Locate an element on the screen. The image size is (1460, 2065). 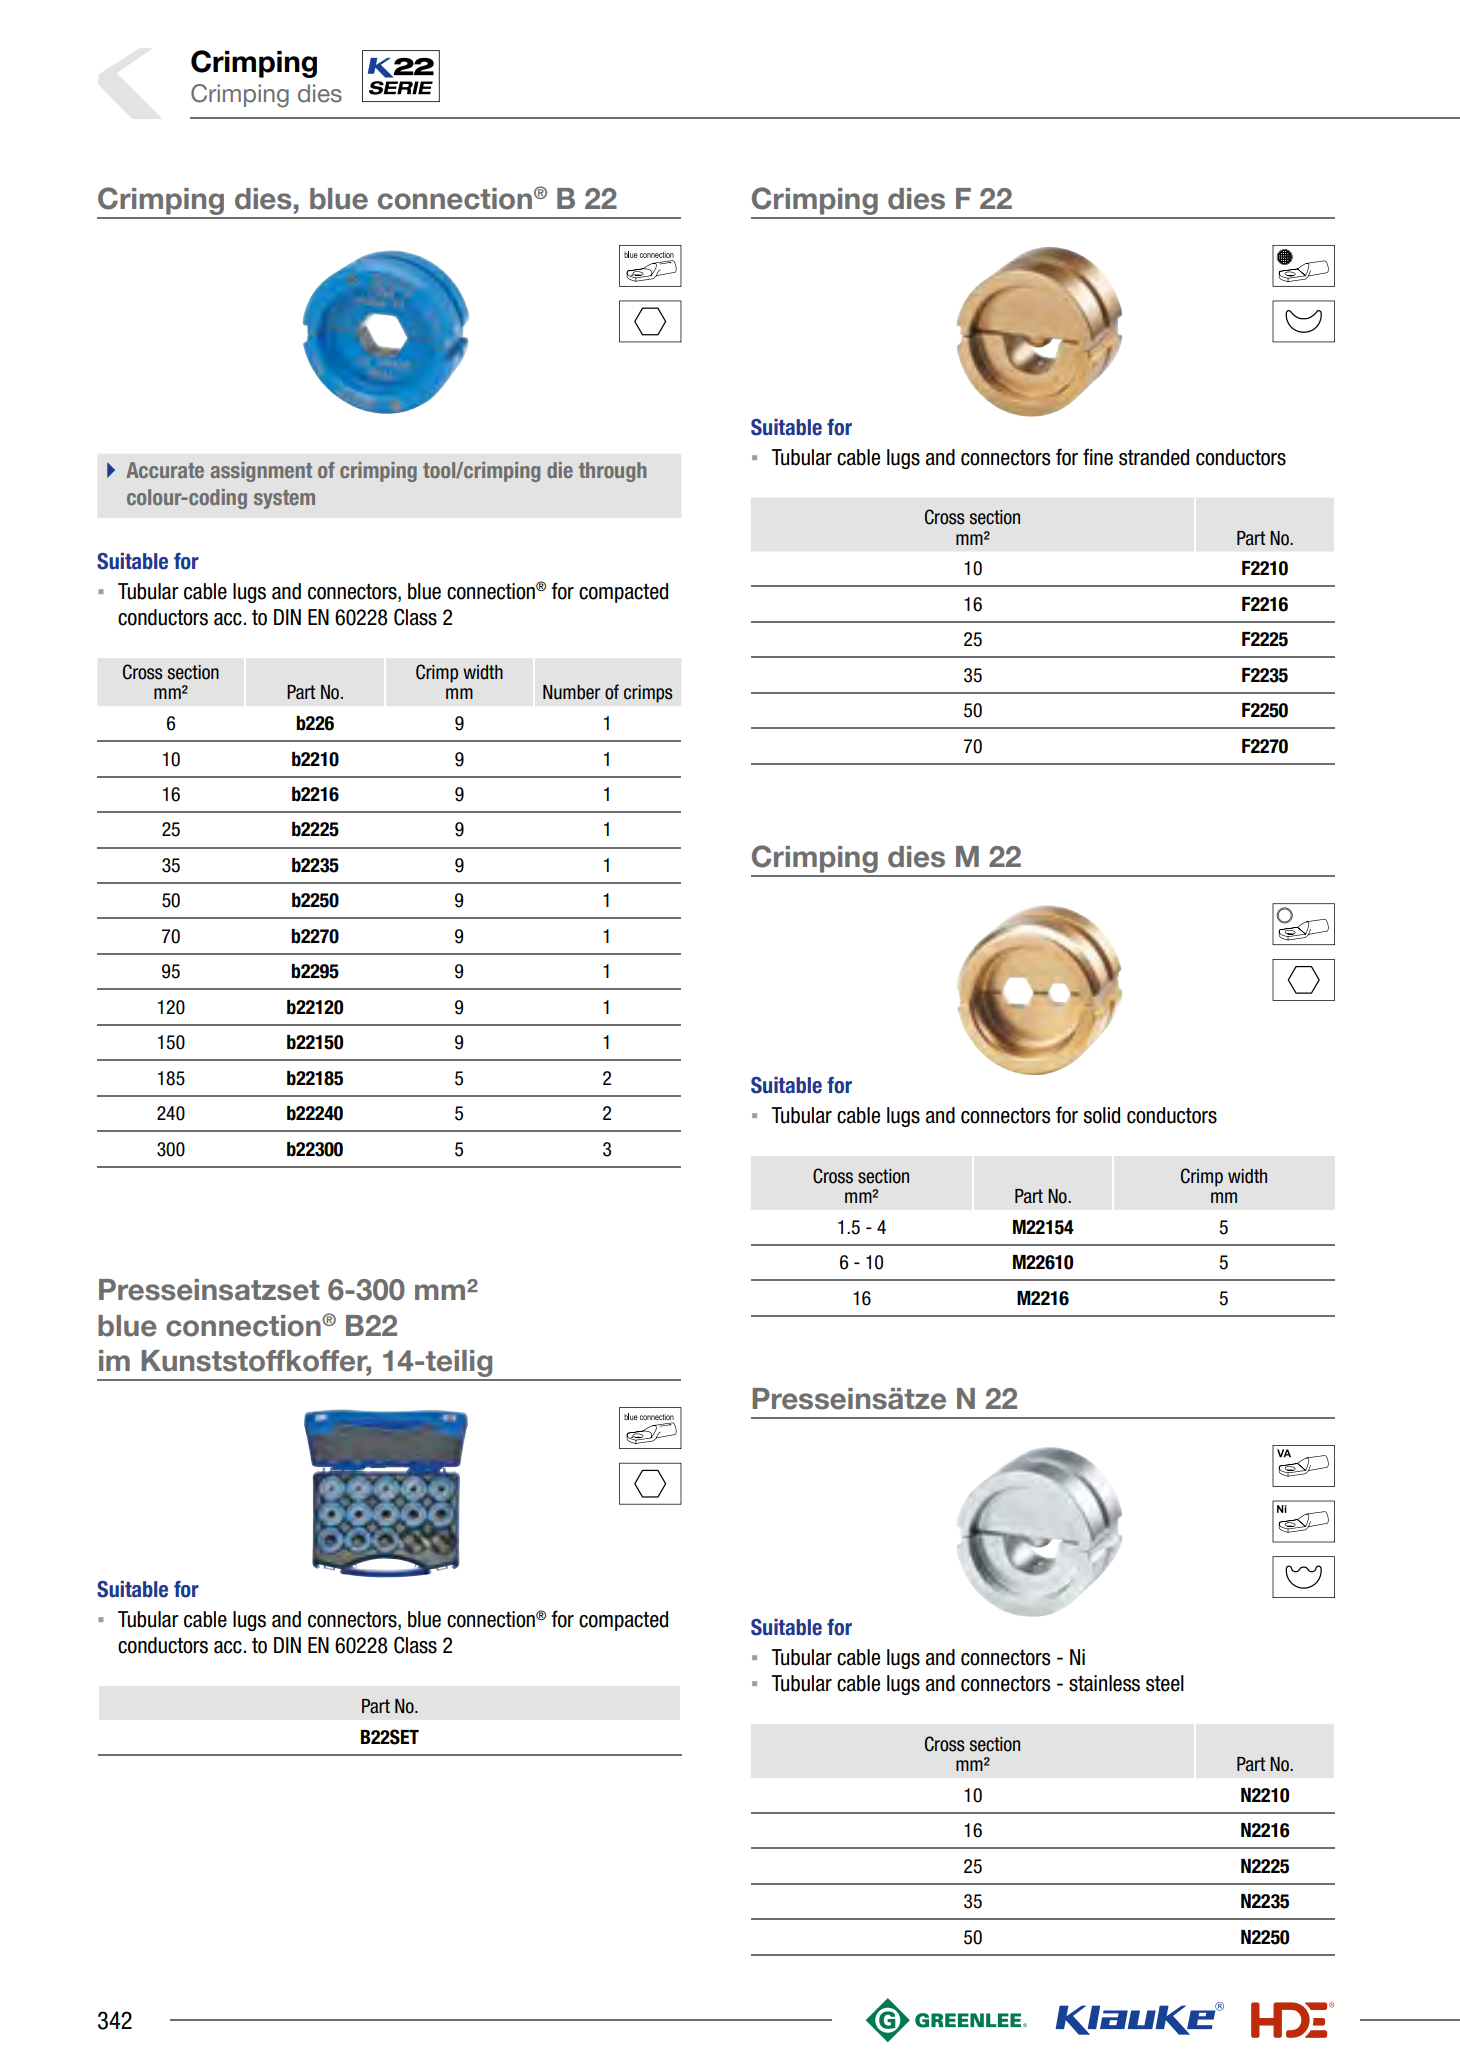
system is located at coordinates (284, 499).
